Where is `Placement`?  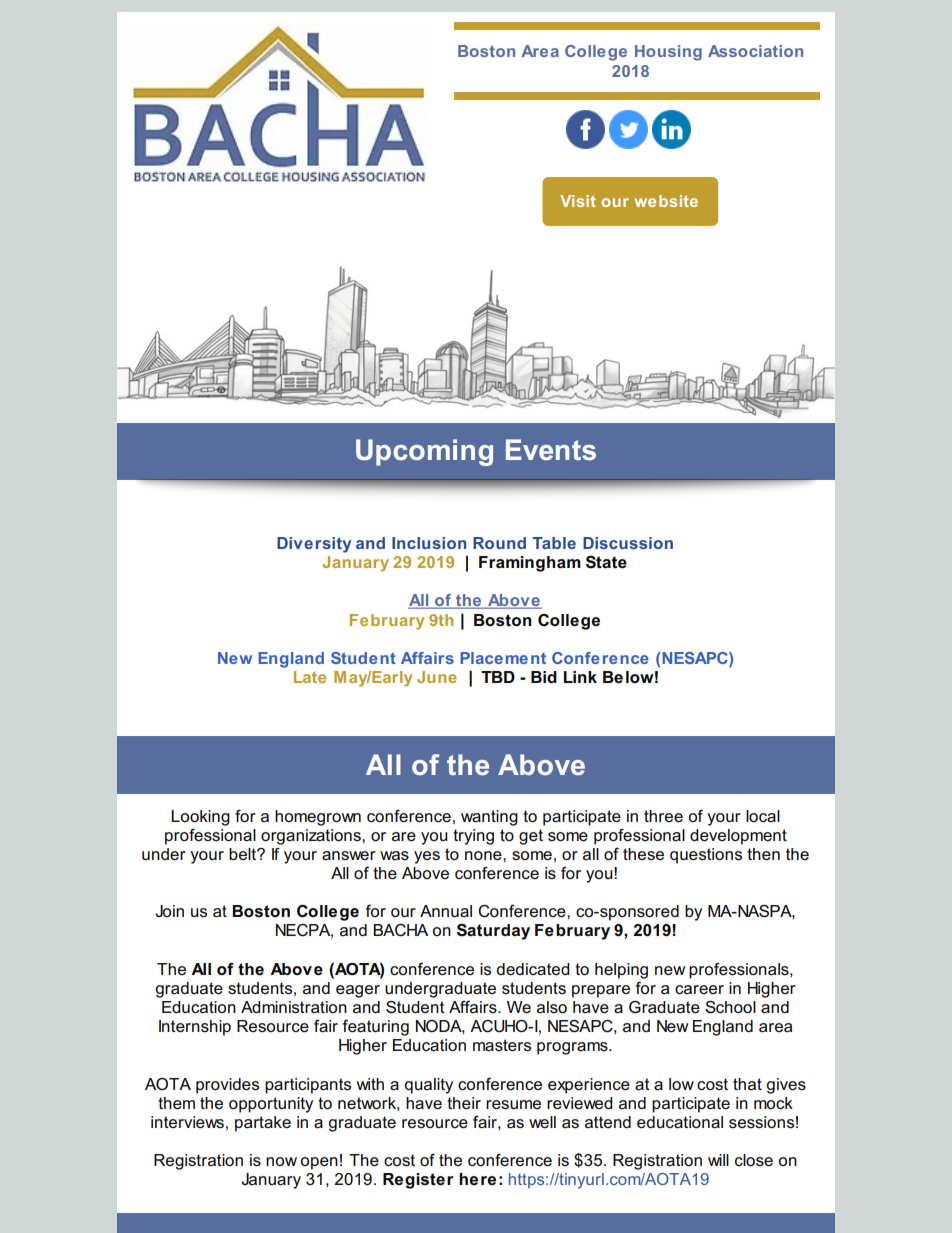
Placement is located at coordinates (503, 658).
